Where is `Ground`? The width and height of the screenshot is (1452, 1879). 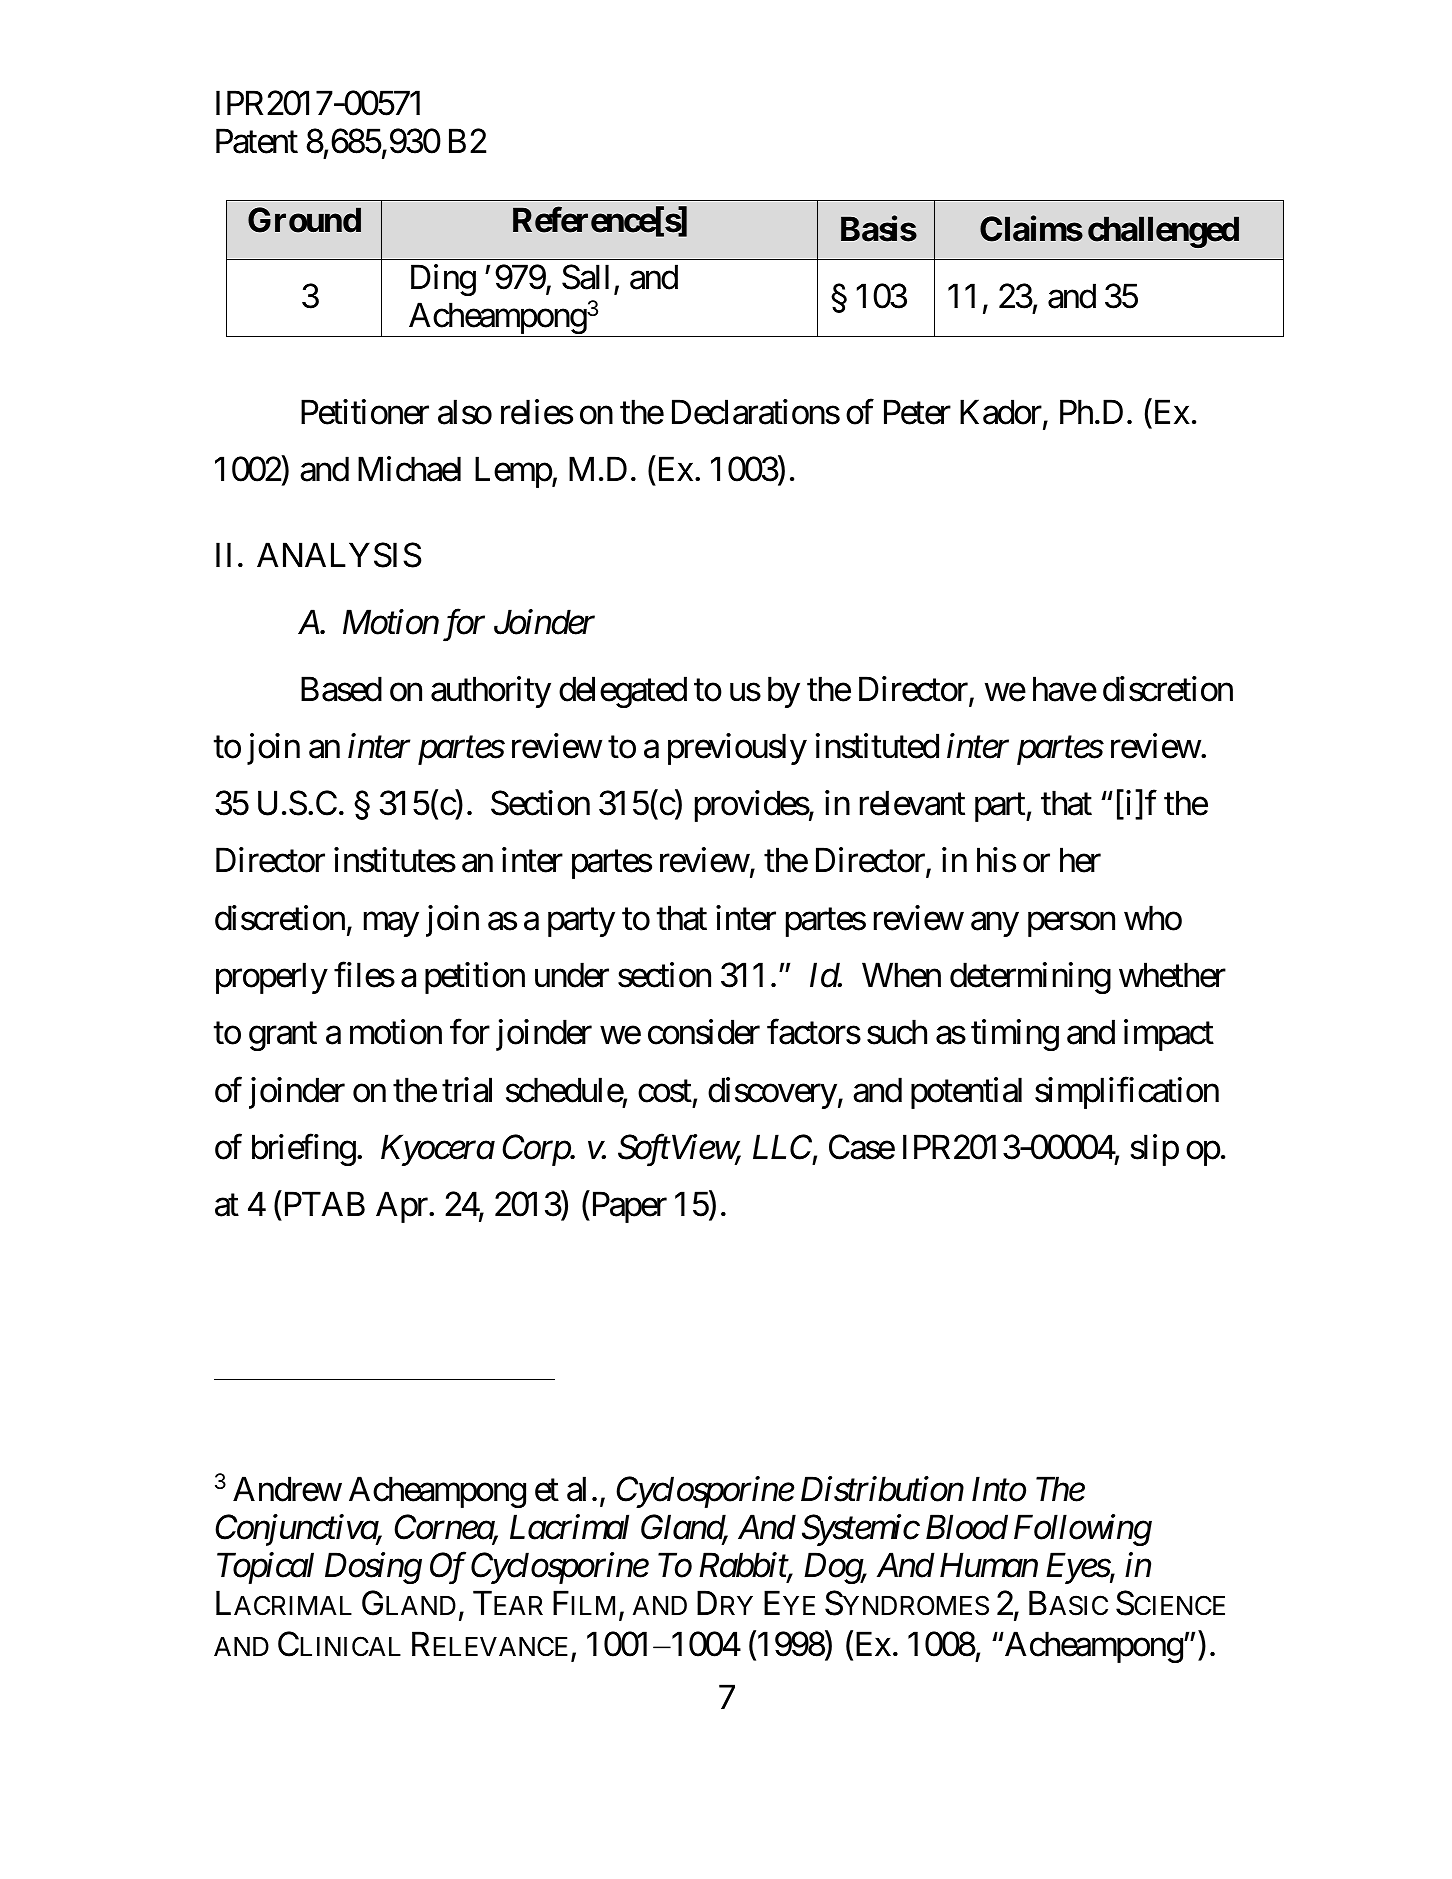
Ground is located at coordinates (304, 220).
